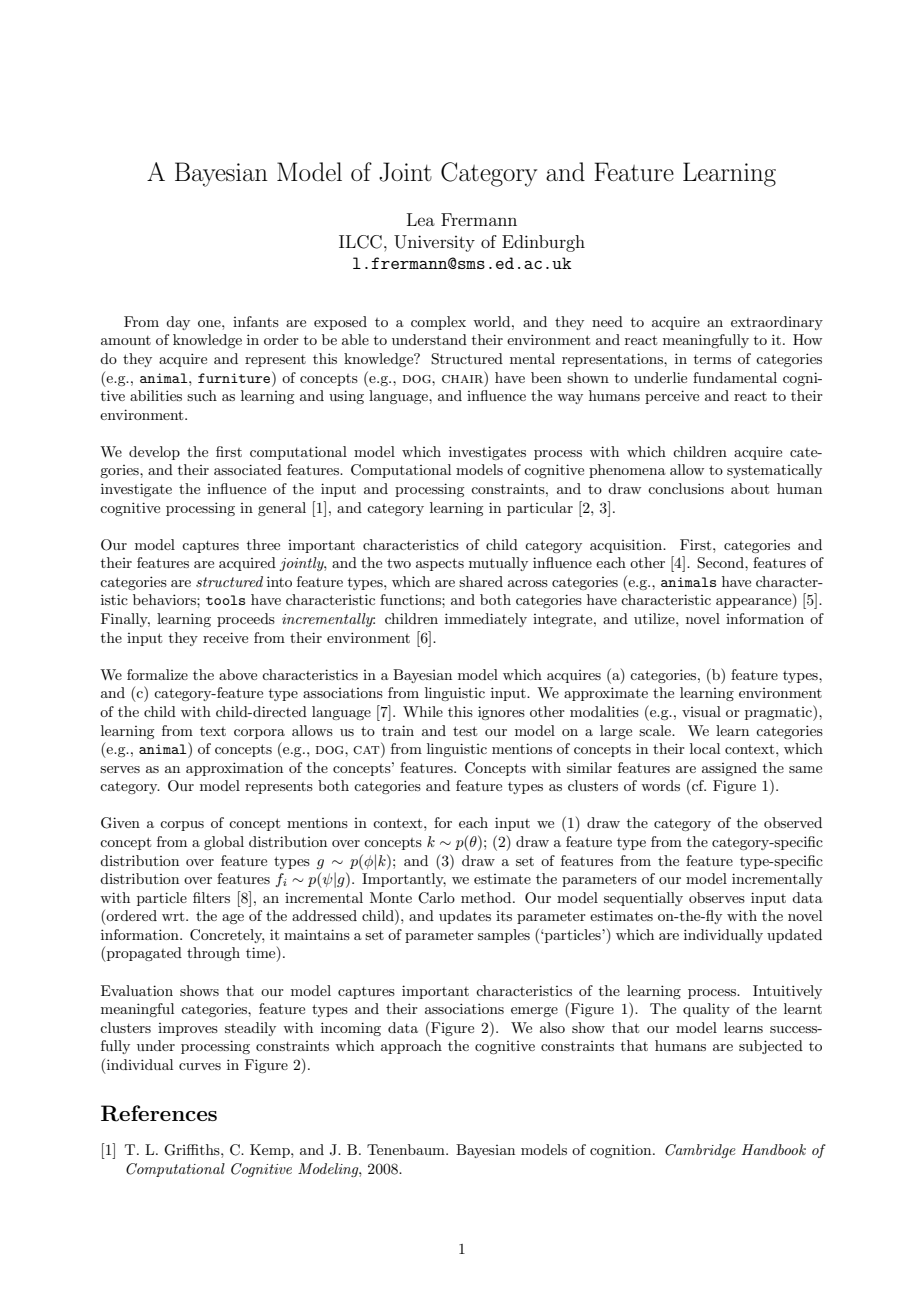 The height and width of the page is (1308, 924). I want to click on above, so click(238, 674).
